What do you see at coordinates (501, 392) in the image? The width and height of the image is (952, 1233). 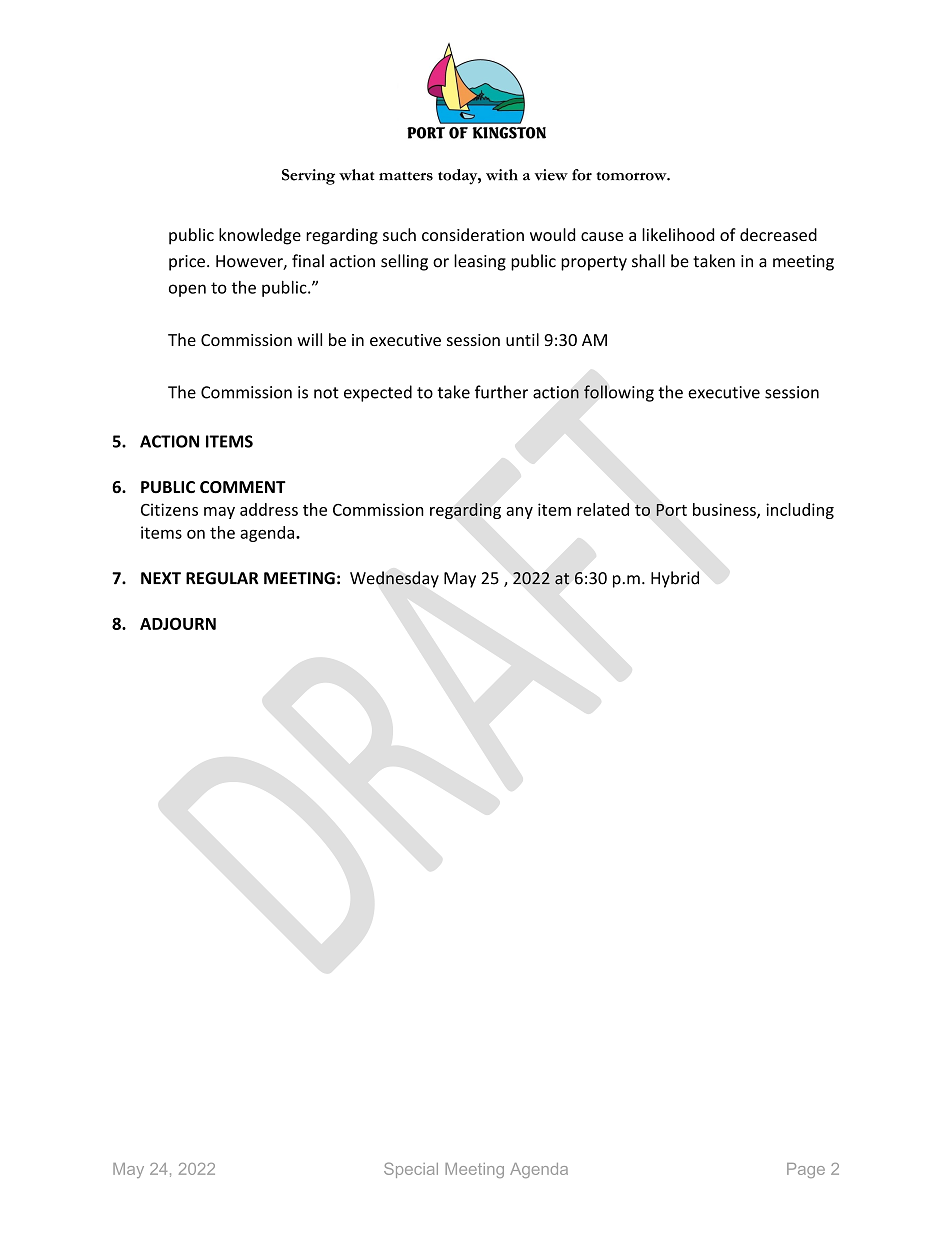 I see `further` at bounding box center [501, 392].
